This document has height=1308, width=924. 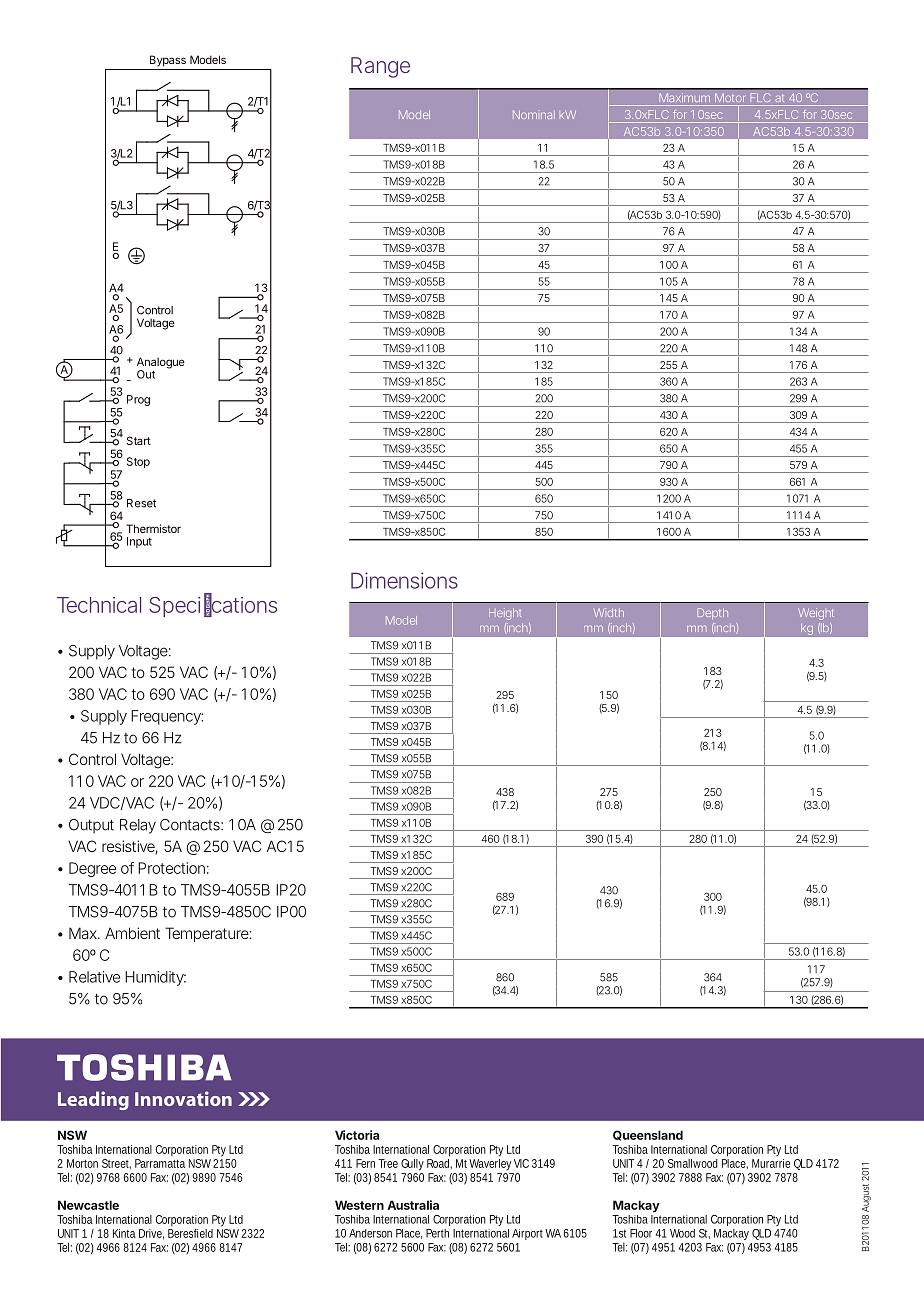 I want to click on Drive, so click(x=151, y=1234).
